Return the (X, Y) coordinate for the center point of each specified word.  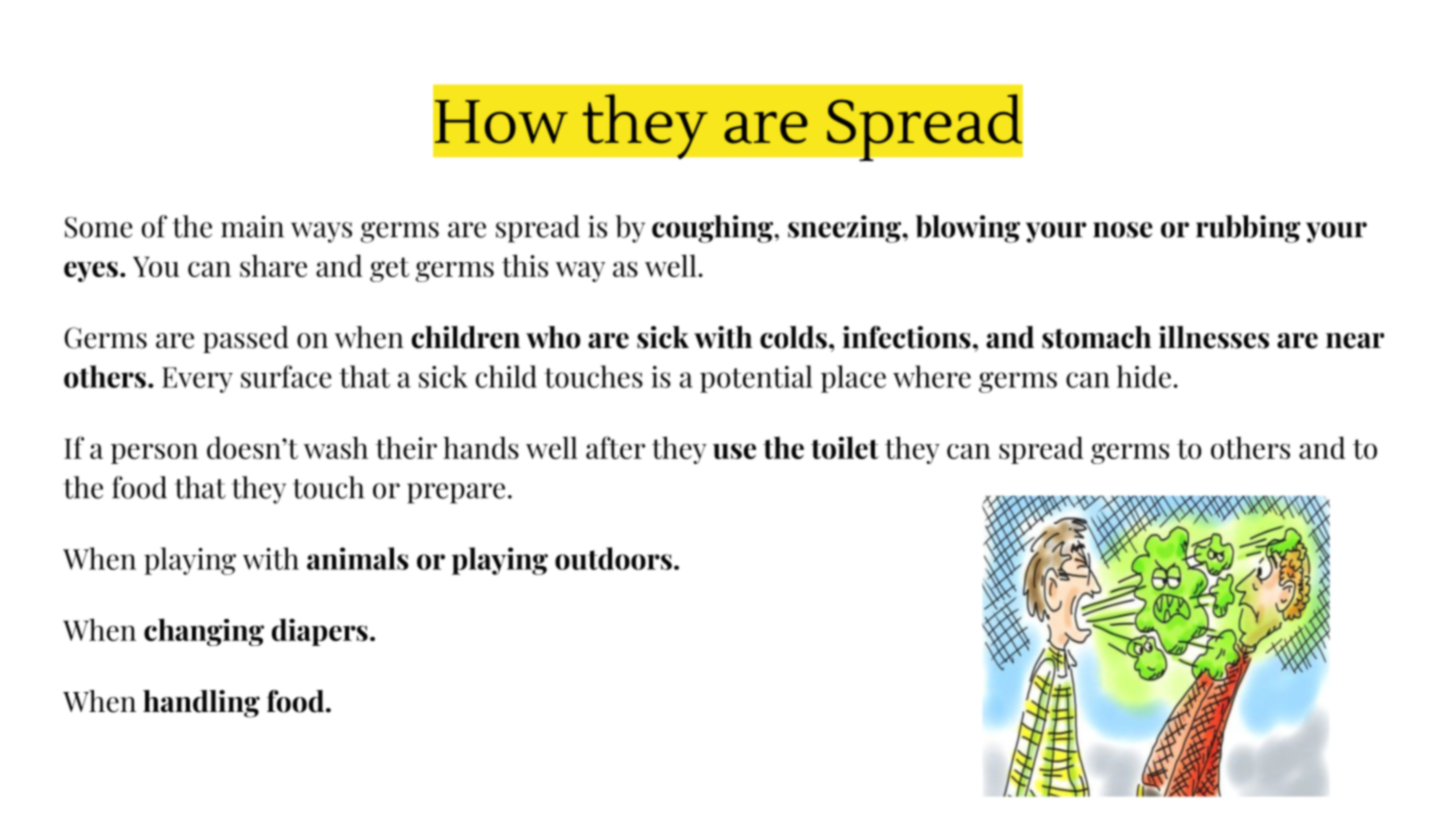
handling (201, 704)
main (252, 226)
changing (204, 632)
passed (246, 339)
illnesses (1214, 337)
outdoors (613, 558)
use (734, 451)
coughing (712, 229)
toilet (845, 447)
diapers (320, 632)
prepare (456, 493)
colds (793, 337)
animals (358, 558)
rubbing (1248, 229)
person (154, 453)
